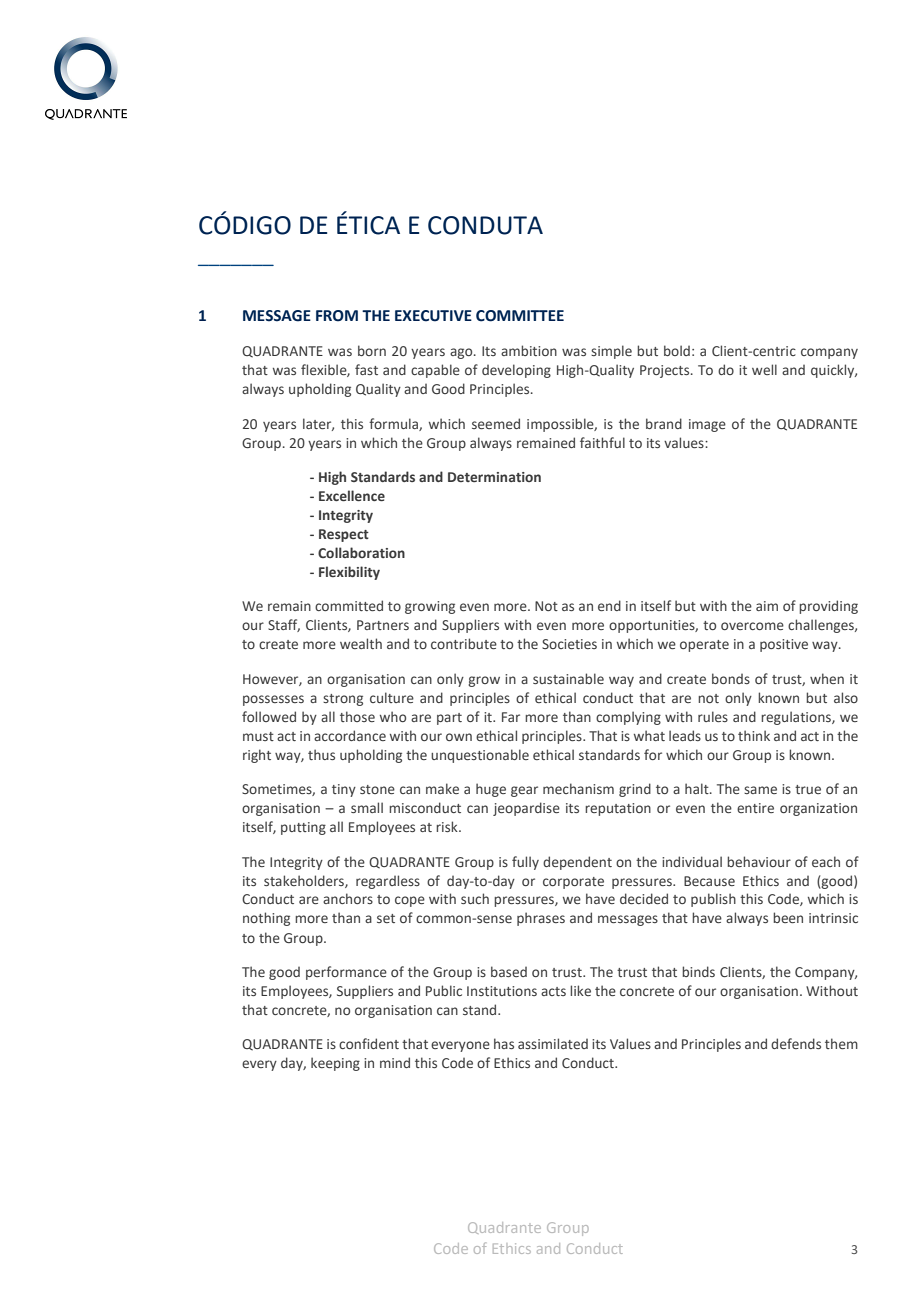  Describe the element at coordinates (337, 316) in the screenshot. I see `FROM` at that location.
